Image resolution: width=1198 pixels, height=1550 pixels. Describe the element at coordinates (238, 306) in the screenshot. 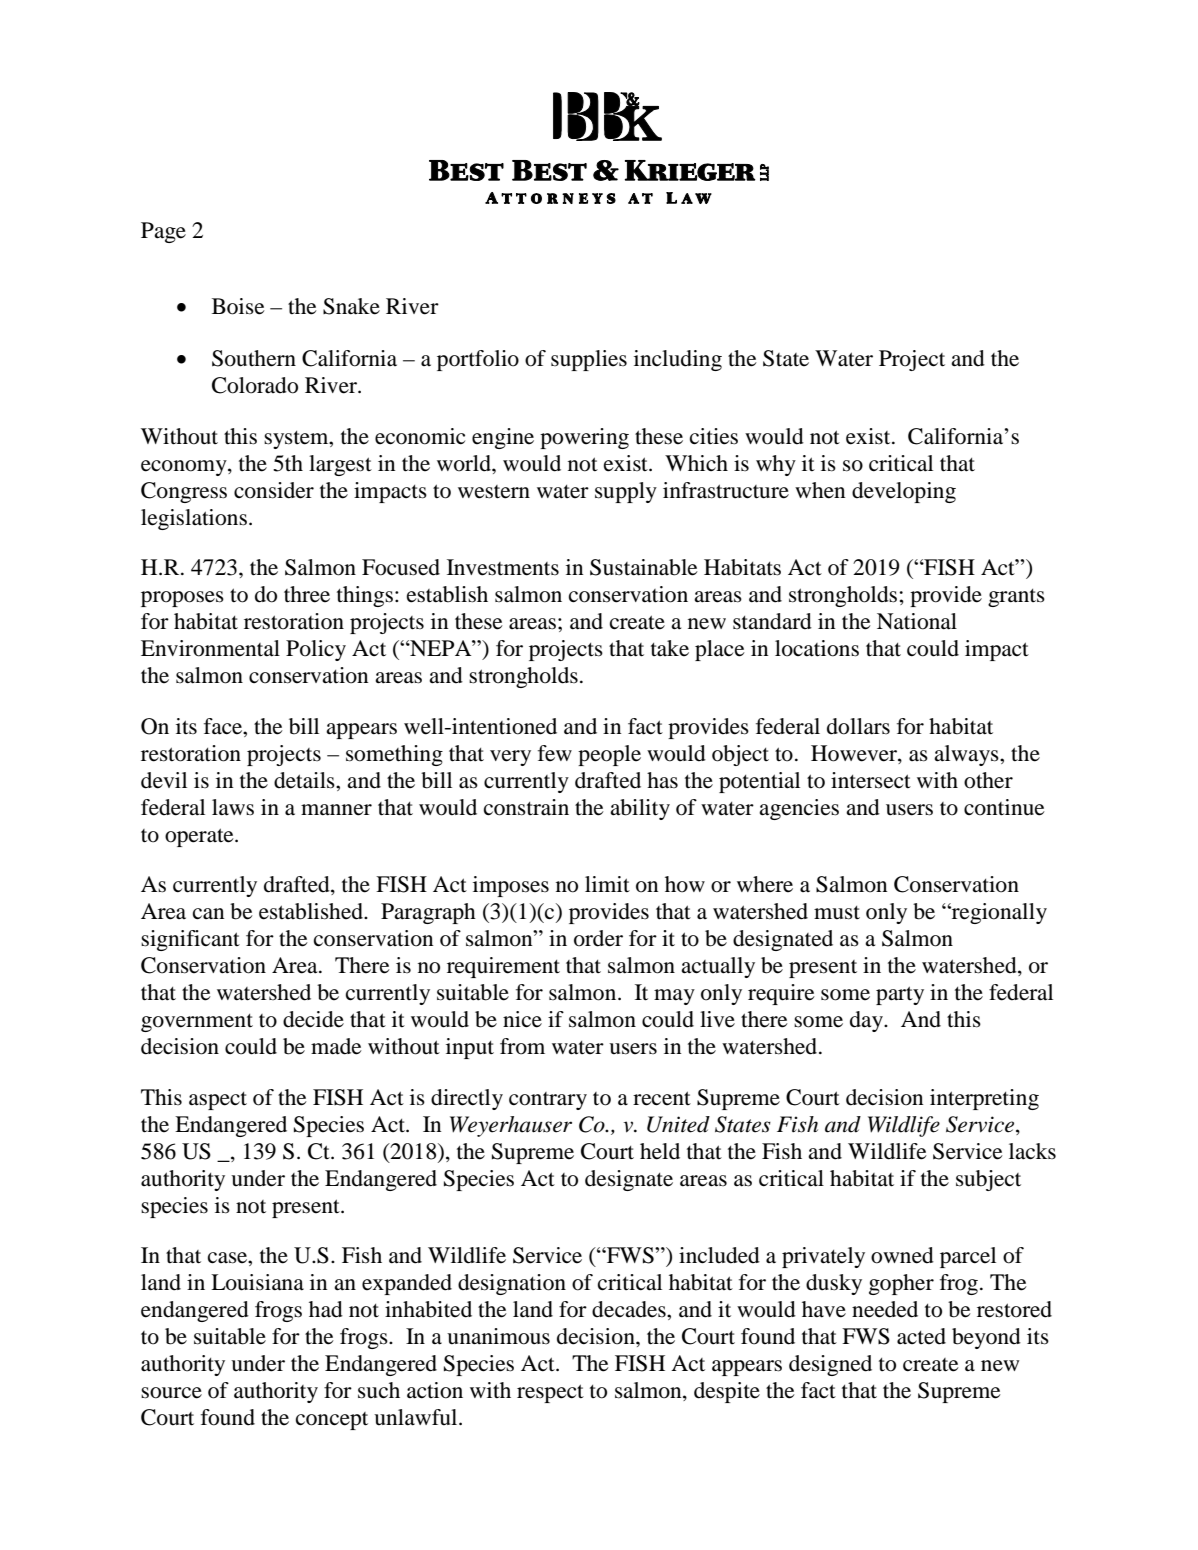

I see `Boise` at that location.
